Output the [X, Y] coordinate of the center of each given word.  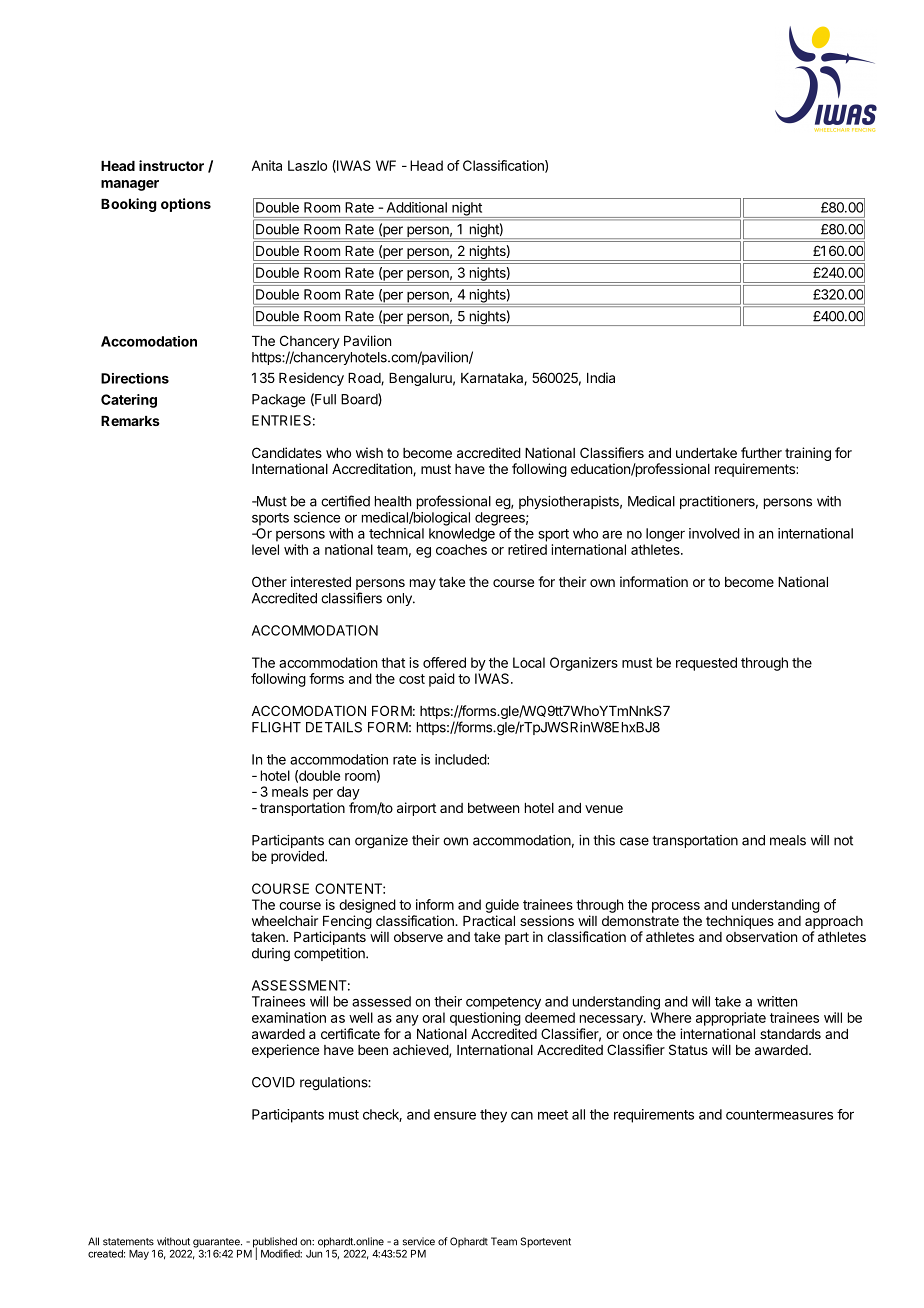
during [271, 955]
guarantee [217, 1243]
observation [761, 936]
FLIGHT [276, 727]
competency [503, 1003]
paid [442, 680]
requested [706, 664]
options [186, 205]
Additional [417, 207]
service [419, 1241]
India [601, 377]
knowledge [462, 535]
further [761, 452]
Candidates [287, 452]
